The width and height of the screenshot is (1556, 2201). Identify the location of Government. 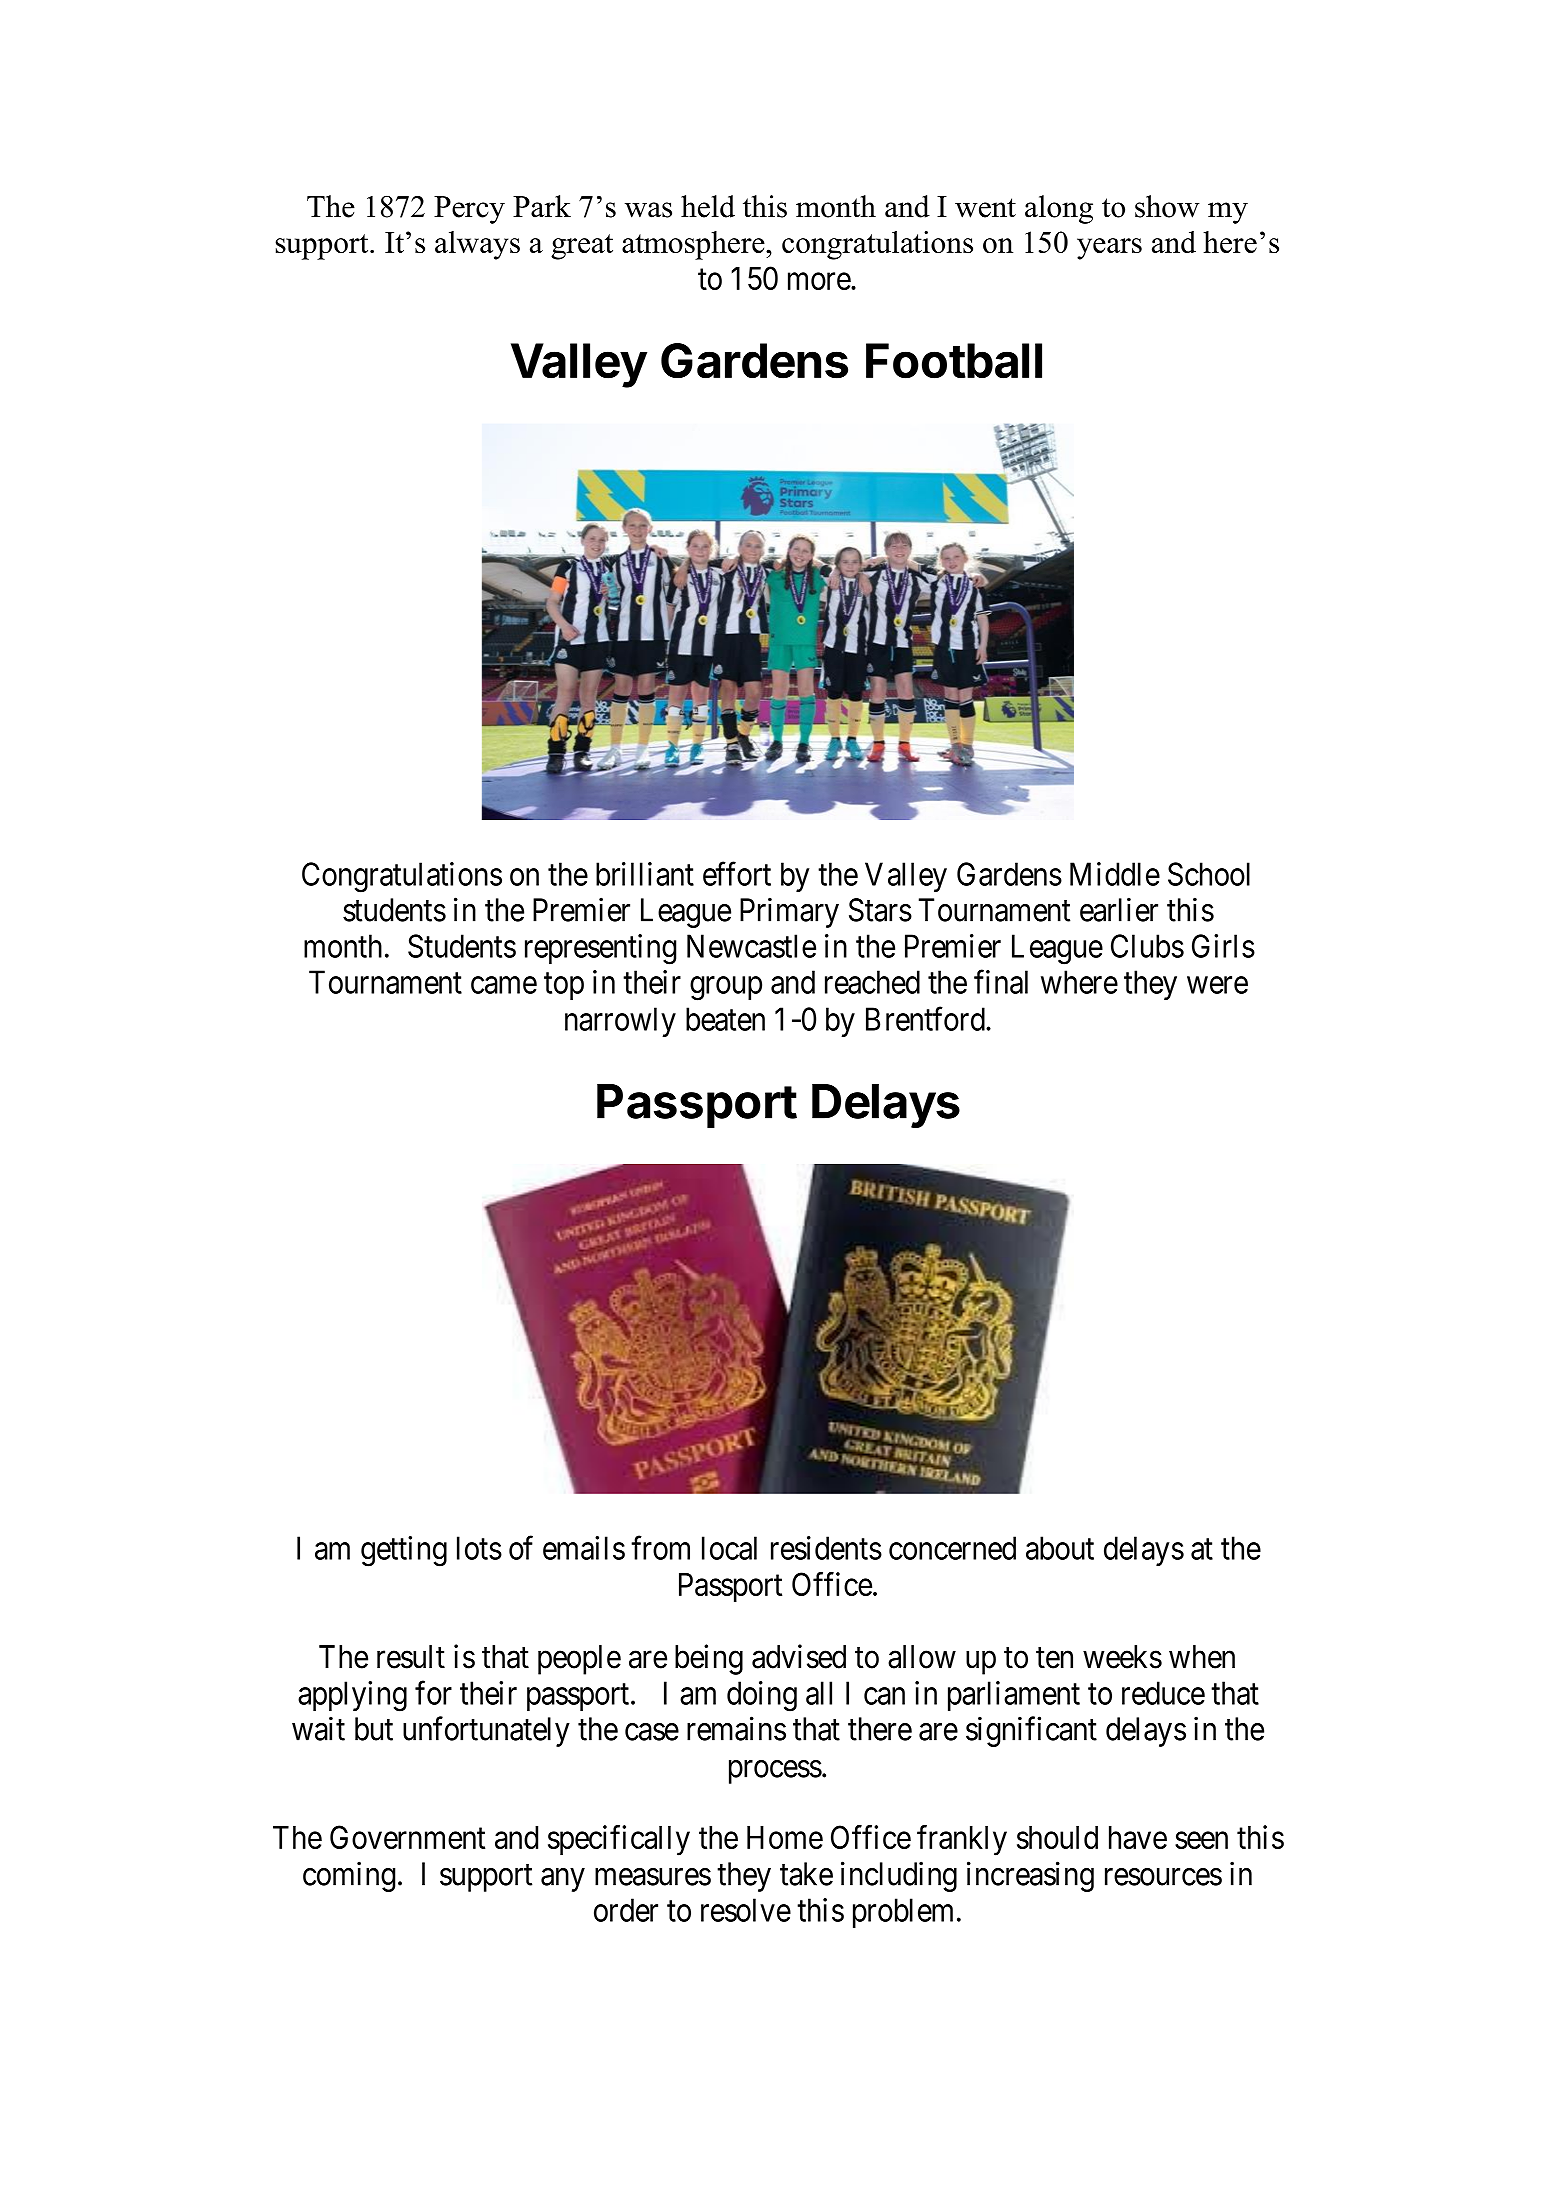
(407, 1837).
